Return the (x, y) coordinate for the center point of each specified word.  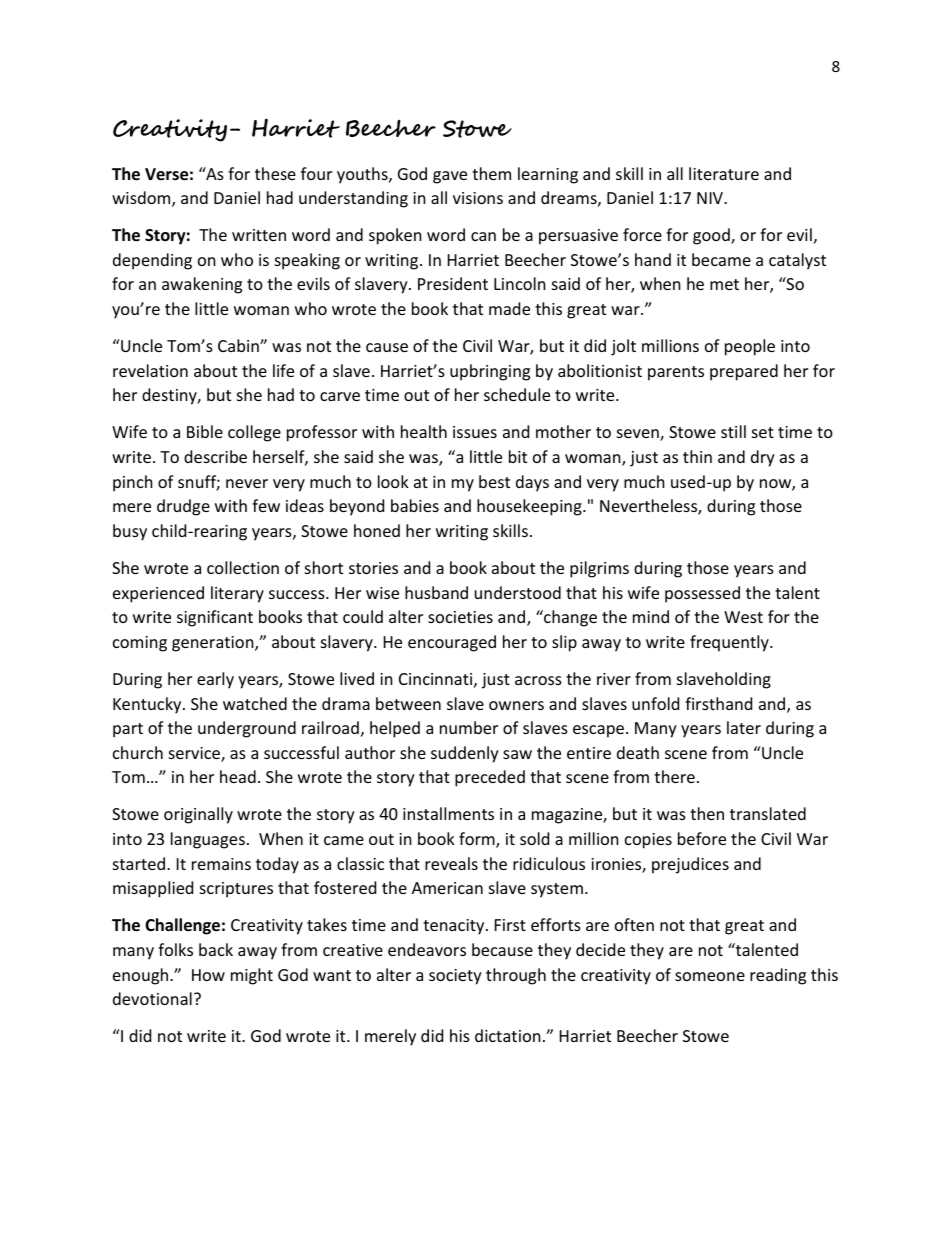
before (702, 838)
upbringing (490, 372)
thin (697, 456)
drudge (183, 507)
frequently (730, 643)
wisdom (142, 199)
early (215, 680)
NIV (711, 198)
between (408, 703)
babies (415, 505)
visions (478, 198)
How (208, 975)
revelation (150, 370)
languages (208, 840)
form (478, 840)
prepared (744, 372)
